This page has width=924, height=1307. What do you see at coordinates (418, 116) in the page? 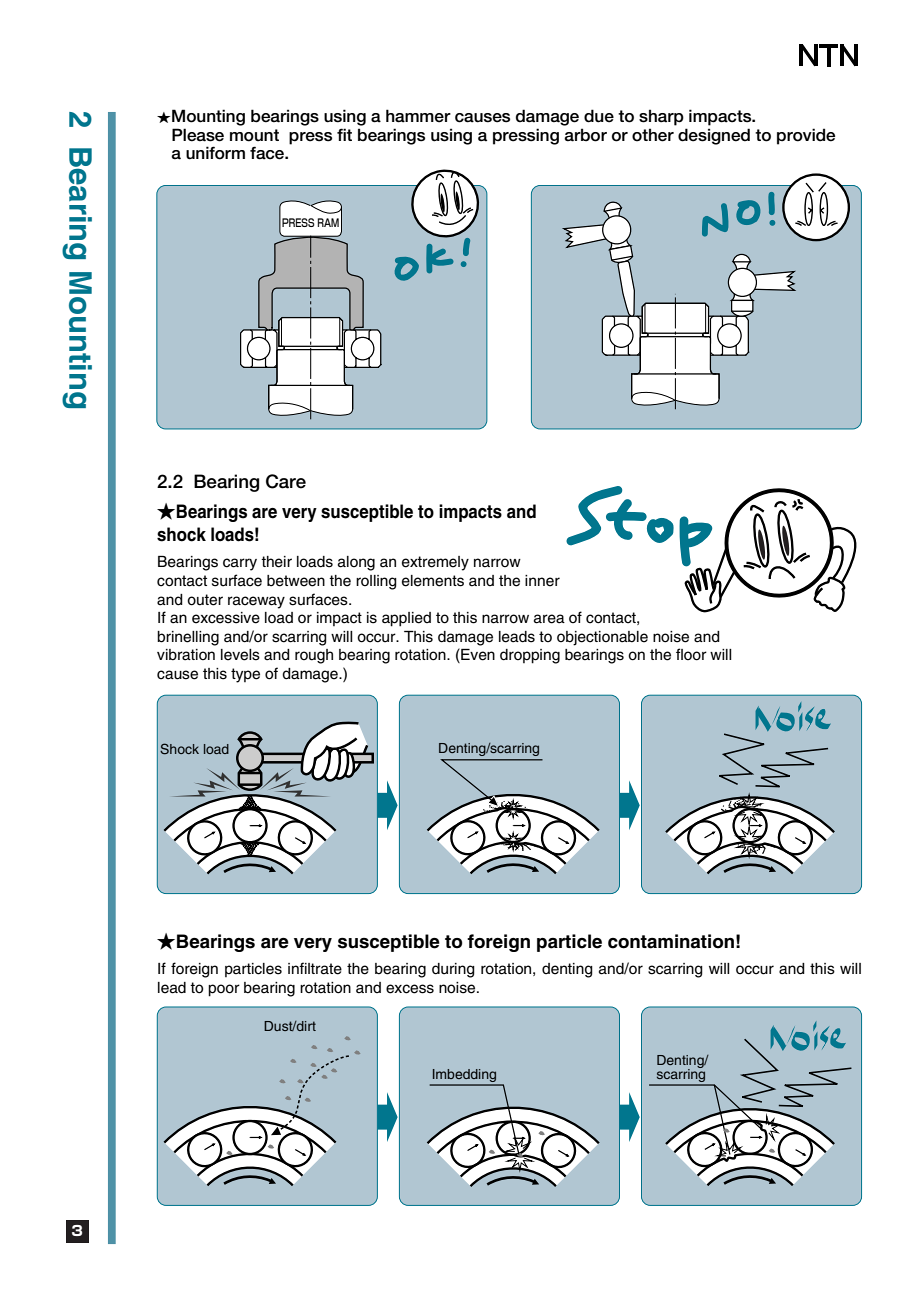
I see `hammer` at bounding box center [418, 116].
